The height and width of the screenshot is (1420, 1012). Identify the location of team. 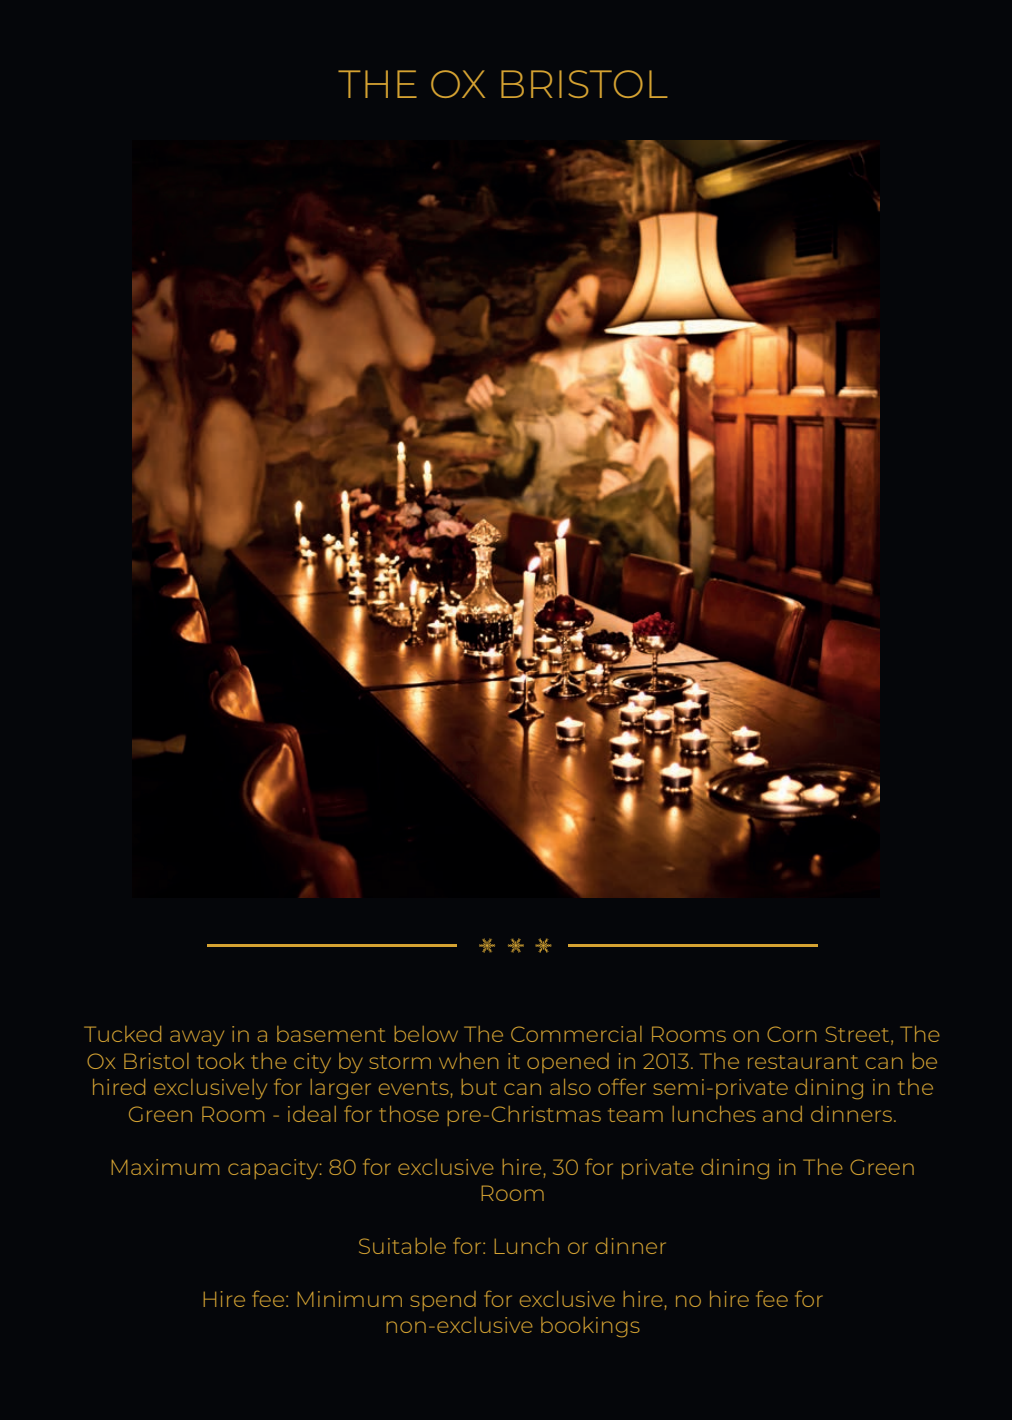
(635, 1115).
